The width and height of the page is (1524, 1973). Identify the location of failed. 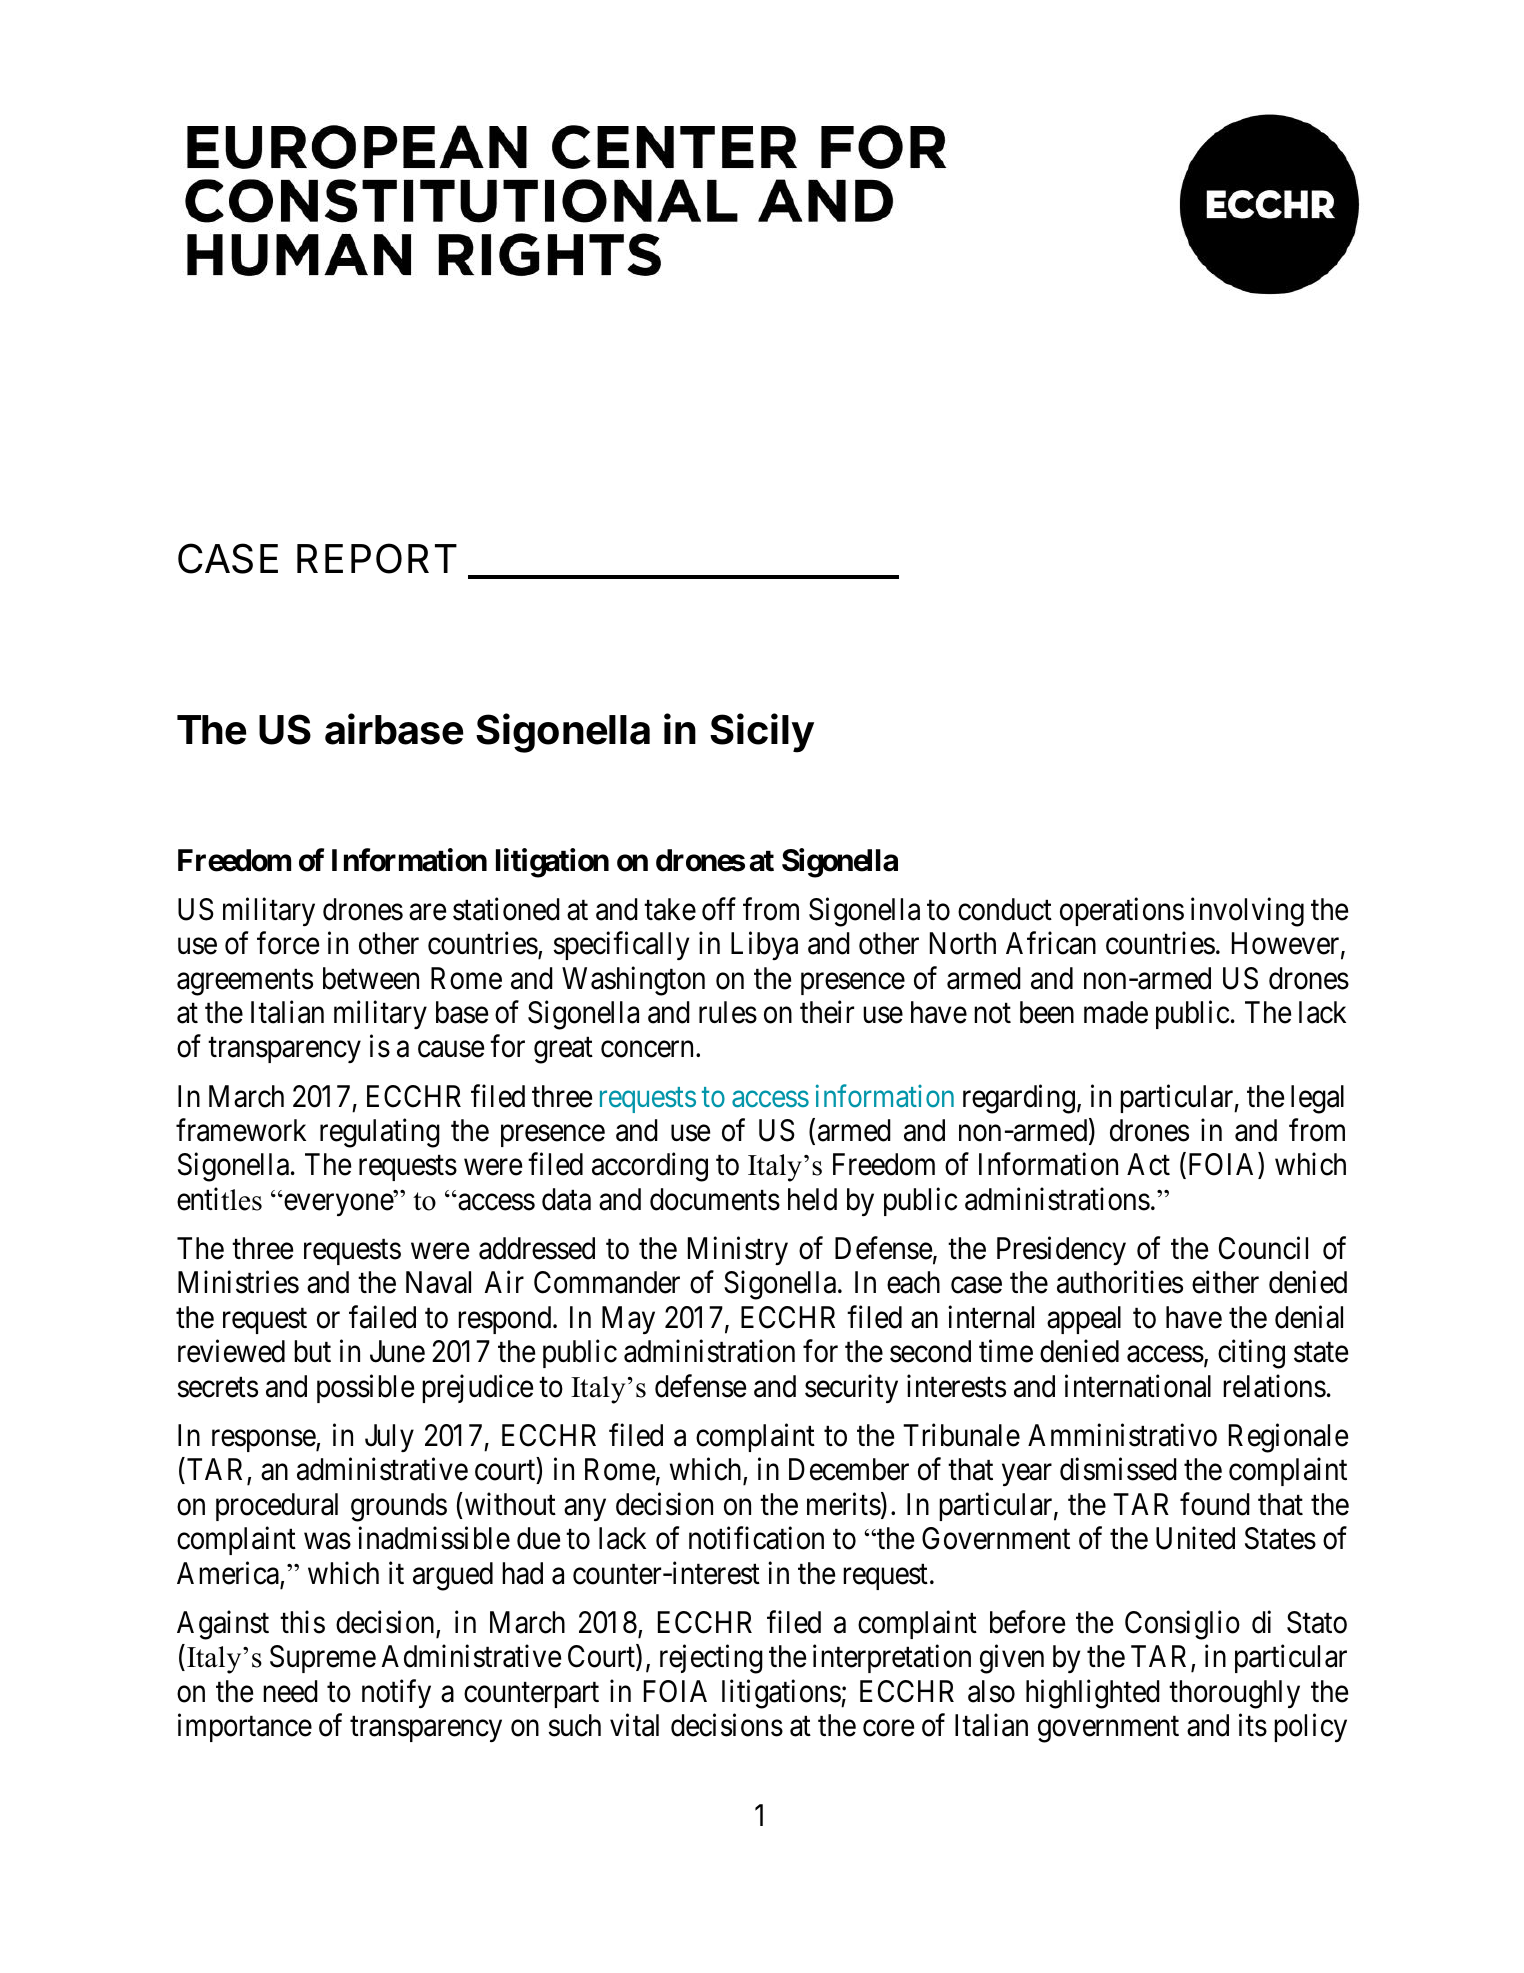
(382, 1317).
